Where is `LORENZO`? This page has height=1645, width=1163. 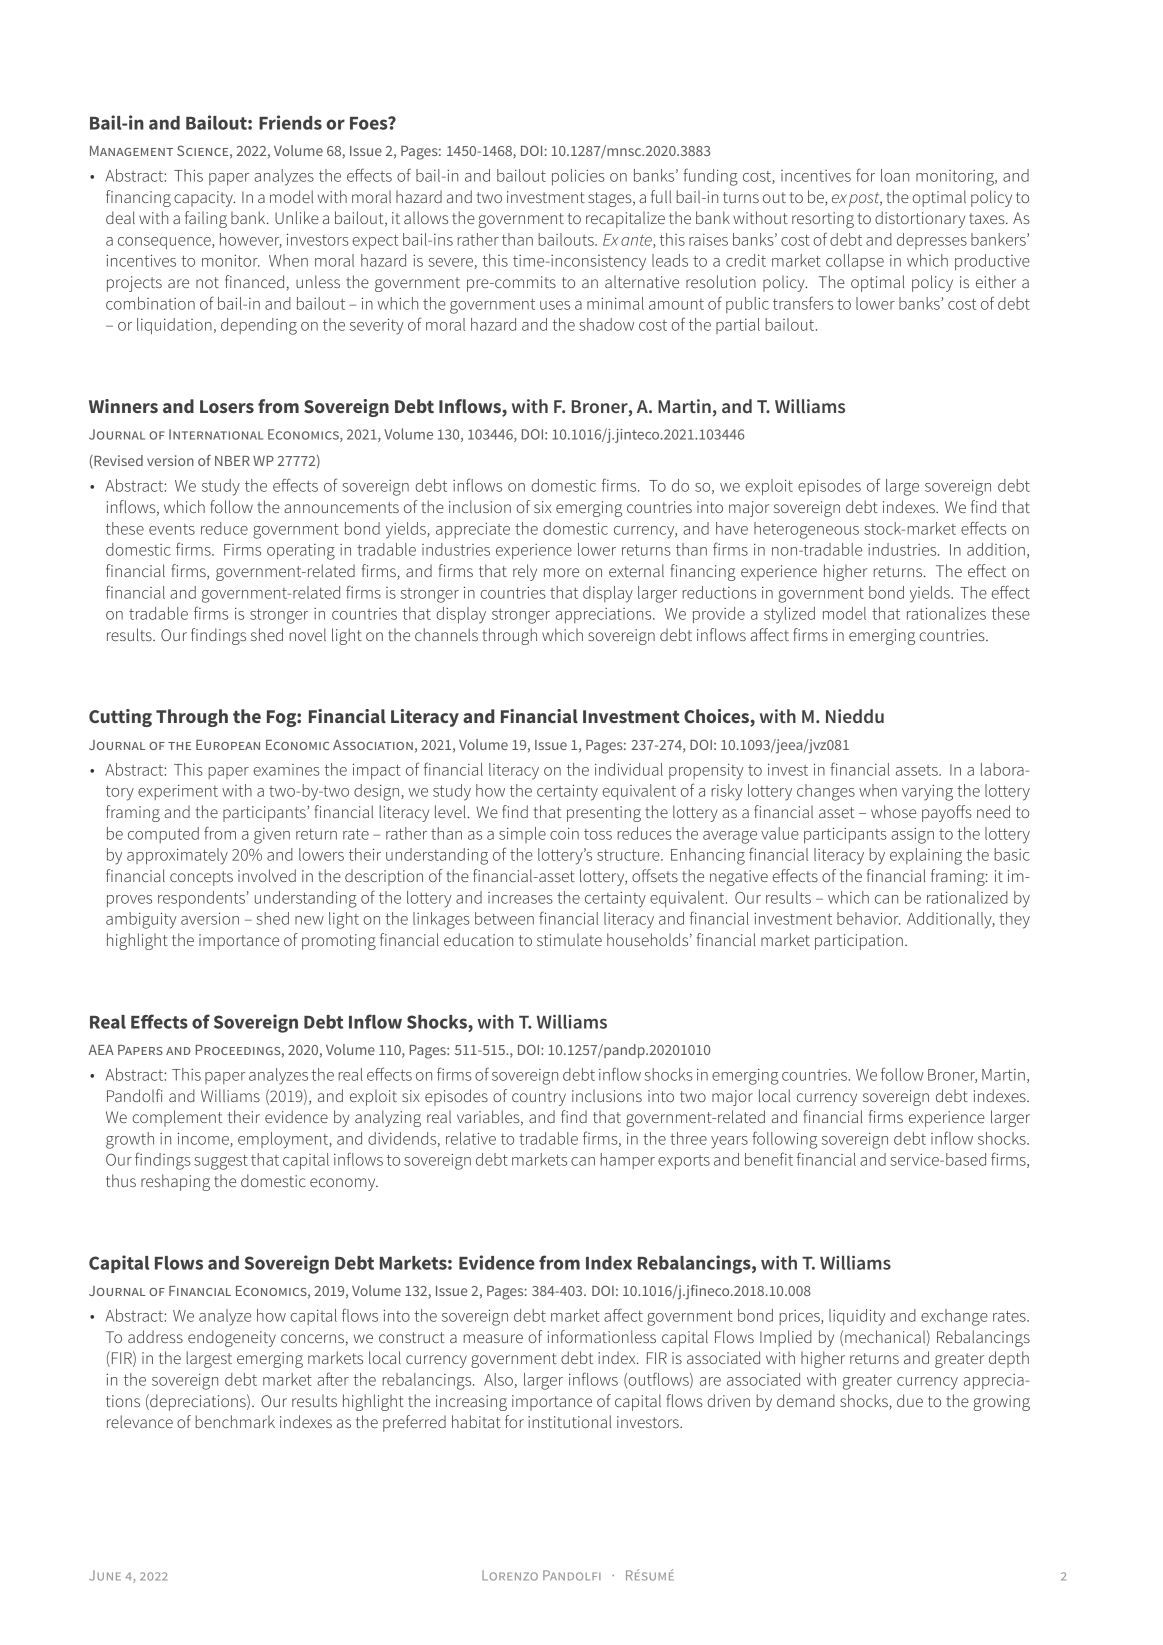
LORENZO is located at coordinates (510, 1575).
